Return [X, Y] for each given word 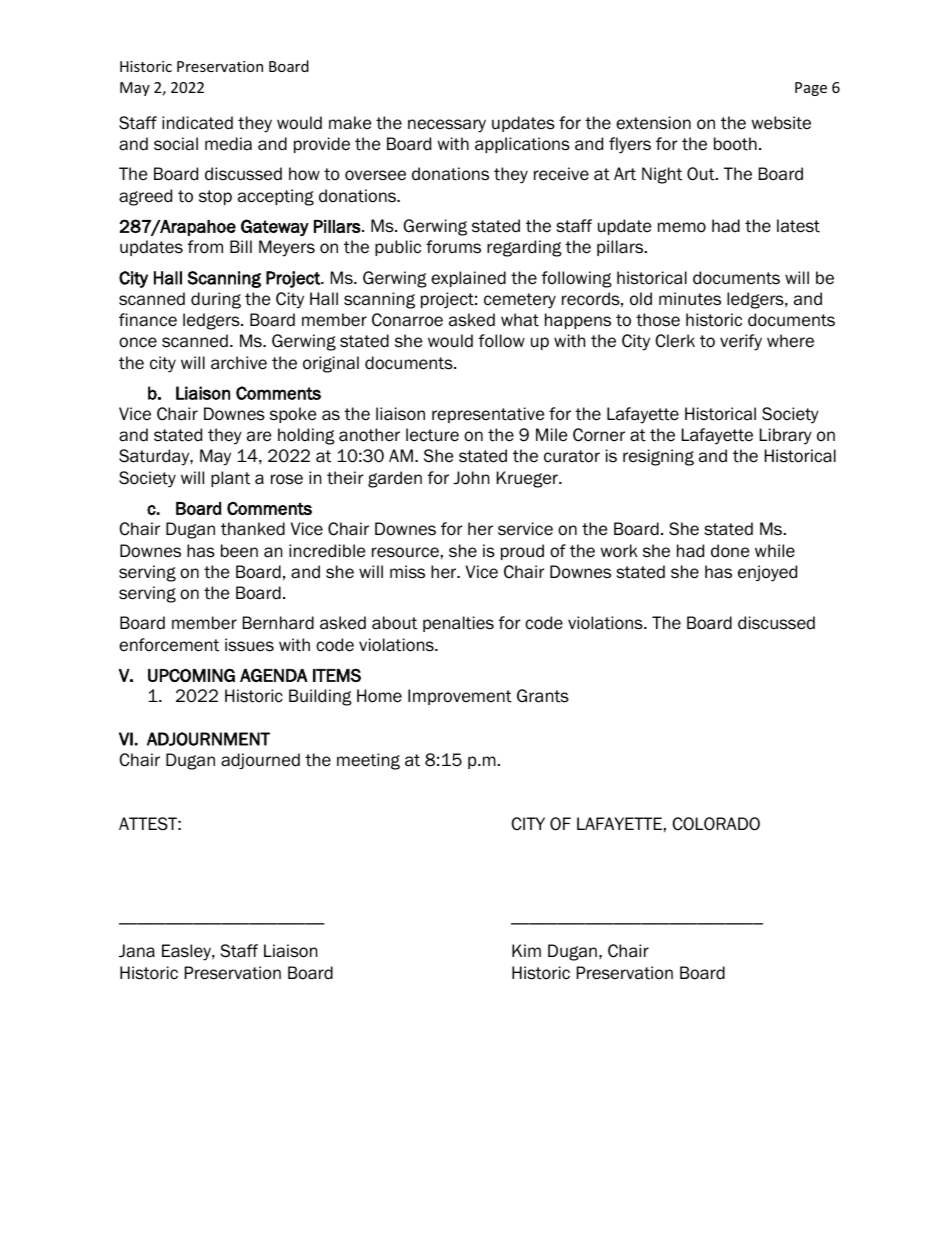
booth [735, 144]
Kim [526, 950]
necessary [447, 126]
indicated [197, 123]
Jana [137, 951]
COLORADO [716, 824]
